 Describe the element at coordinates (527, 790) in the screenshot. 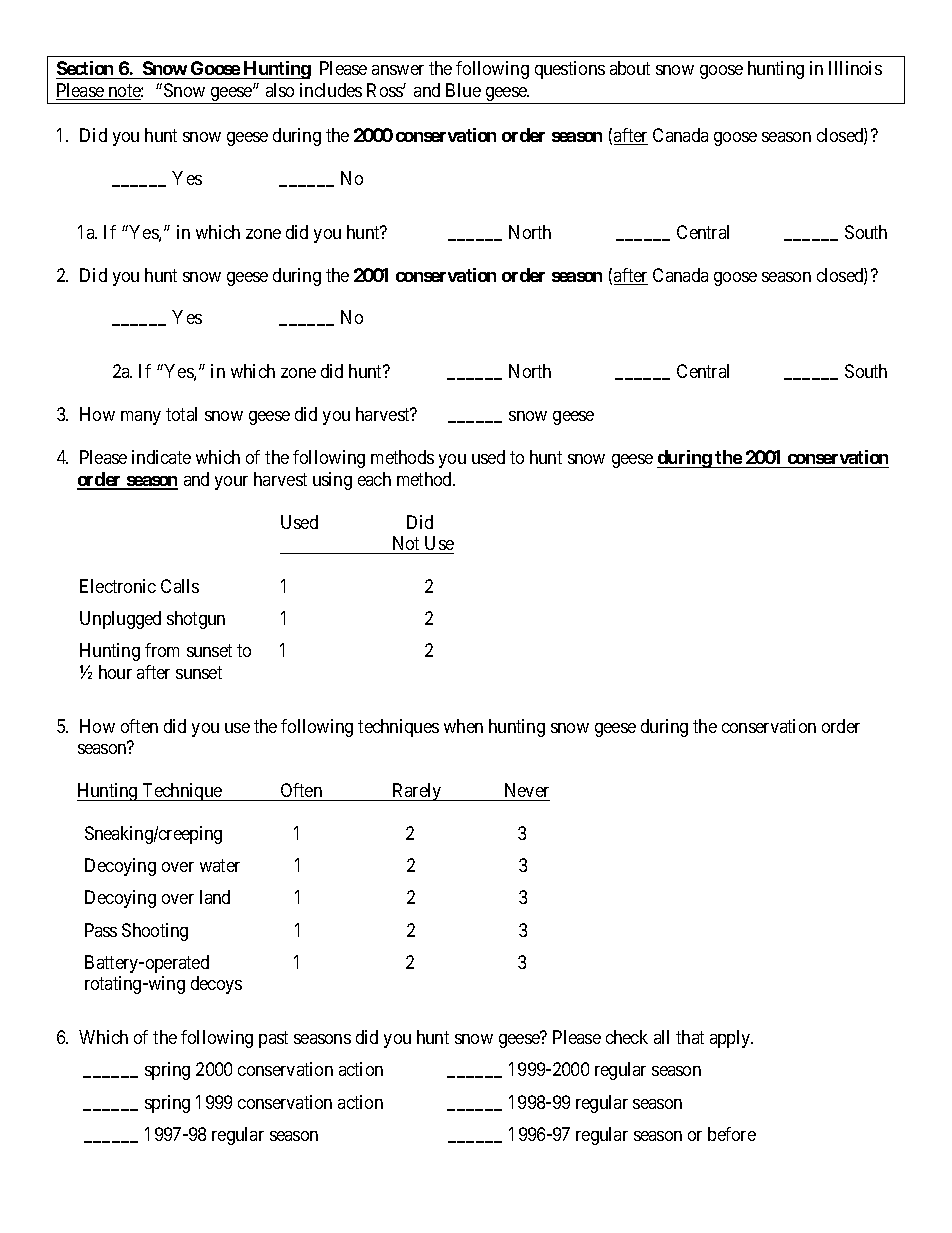

I see `Never` at that location.
